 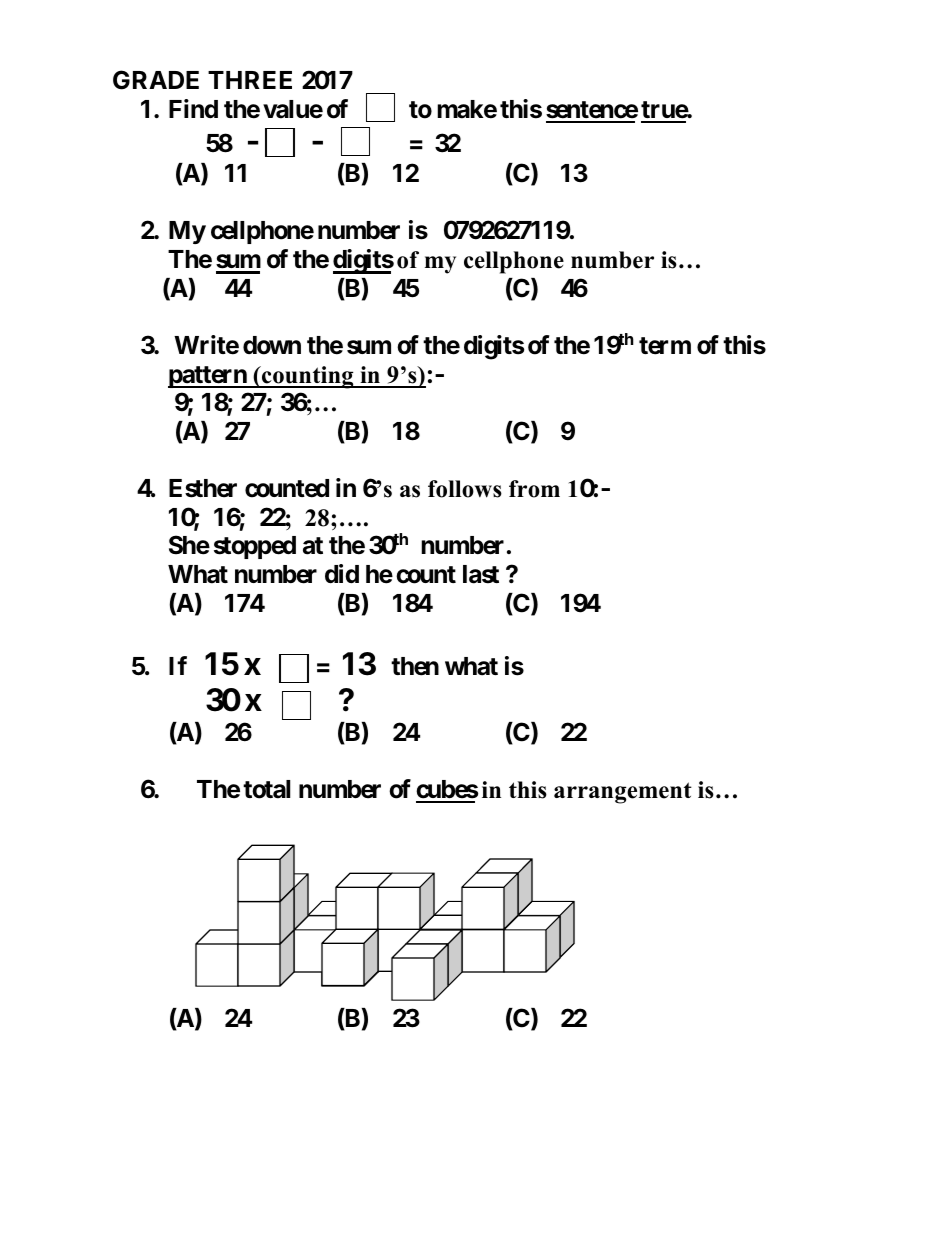 What do you see at coordinates (193, 108) in the screenshot?
I see `Find` at bounding box center [193, 108].
